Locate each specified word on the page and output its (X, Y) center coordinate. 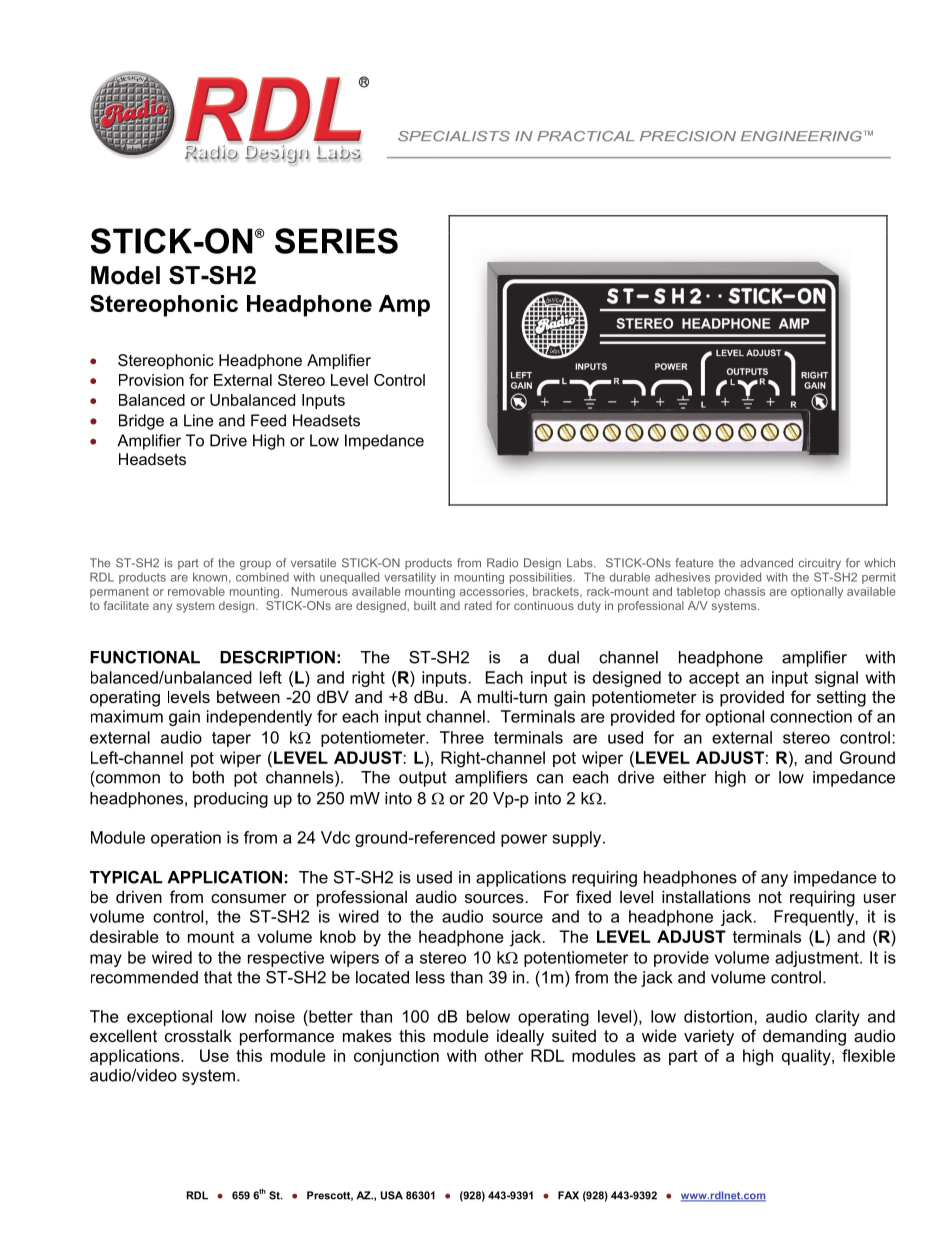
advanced (766, 563)
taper (231, 739)
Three (462, 737)
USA (391, 1195)
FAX (568, 1195)
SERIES (336, 241)
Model (125, 275)
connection (811, 716)
